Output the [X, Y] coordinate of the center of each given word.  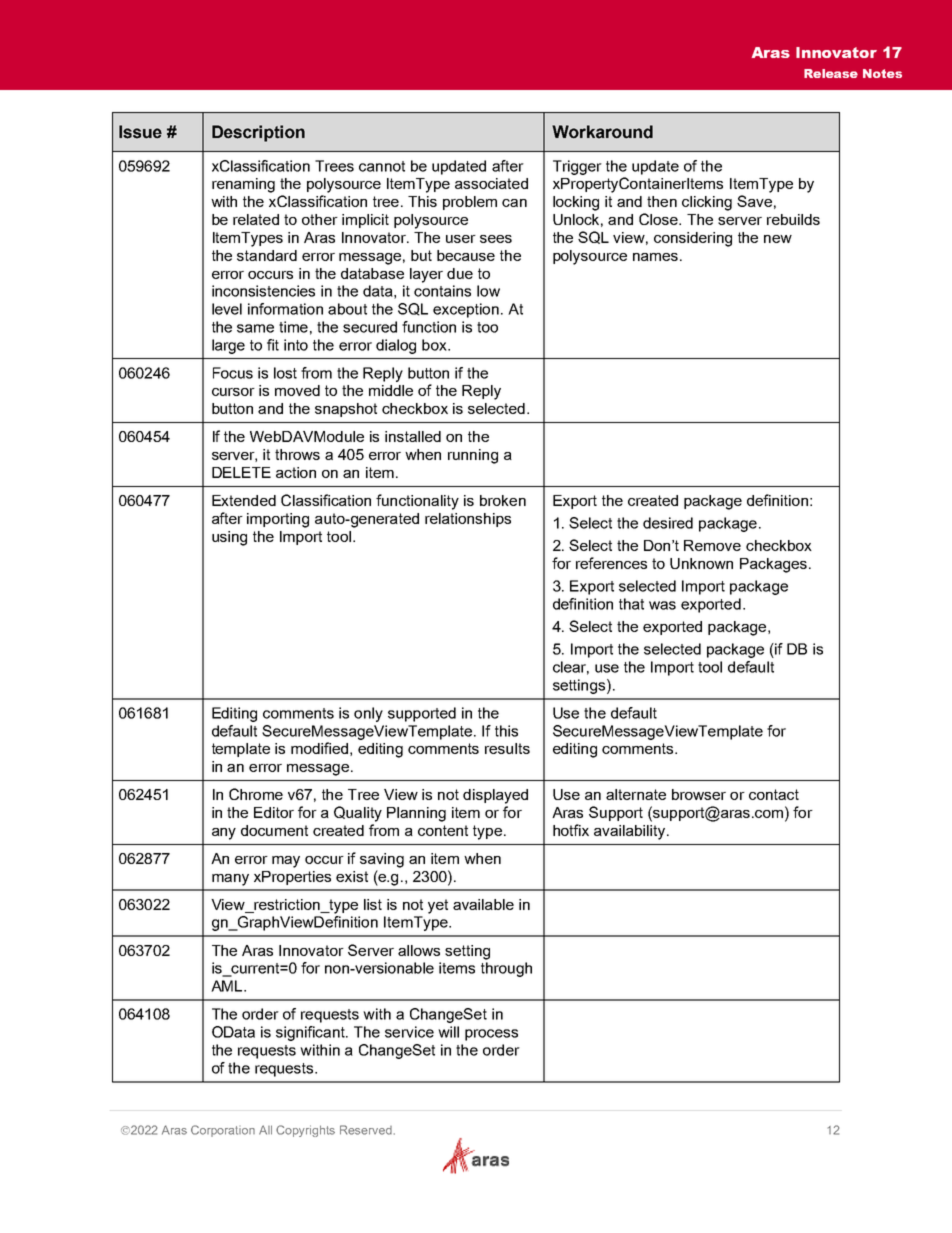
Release [831, 73]
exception [466, 310]
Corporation [223, 1131]
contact [774, 794]
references [611, 563]
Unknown [701, 563]
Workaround [602, 132]
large [228, 346]
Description [258, 133]
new [778, 239]
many [230, 880]
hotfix [571, 830]
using [229, 538]
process [491, 1035]
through [506, 969]
